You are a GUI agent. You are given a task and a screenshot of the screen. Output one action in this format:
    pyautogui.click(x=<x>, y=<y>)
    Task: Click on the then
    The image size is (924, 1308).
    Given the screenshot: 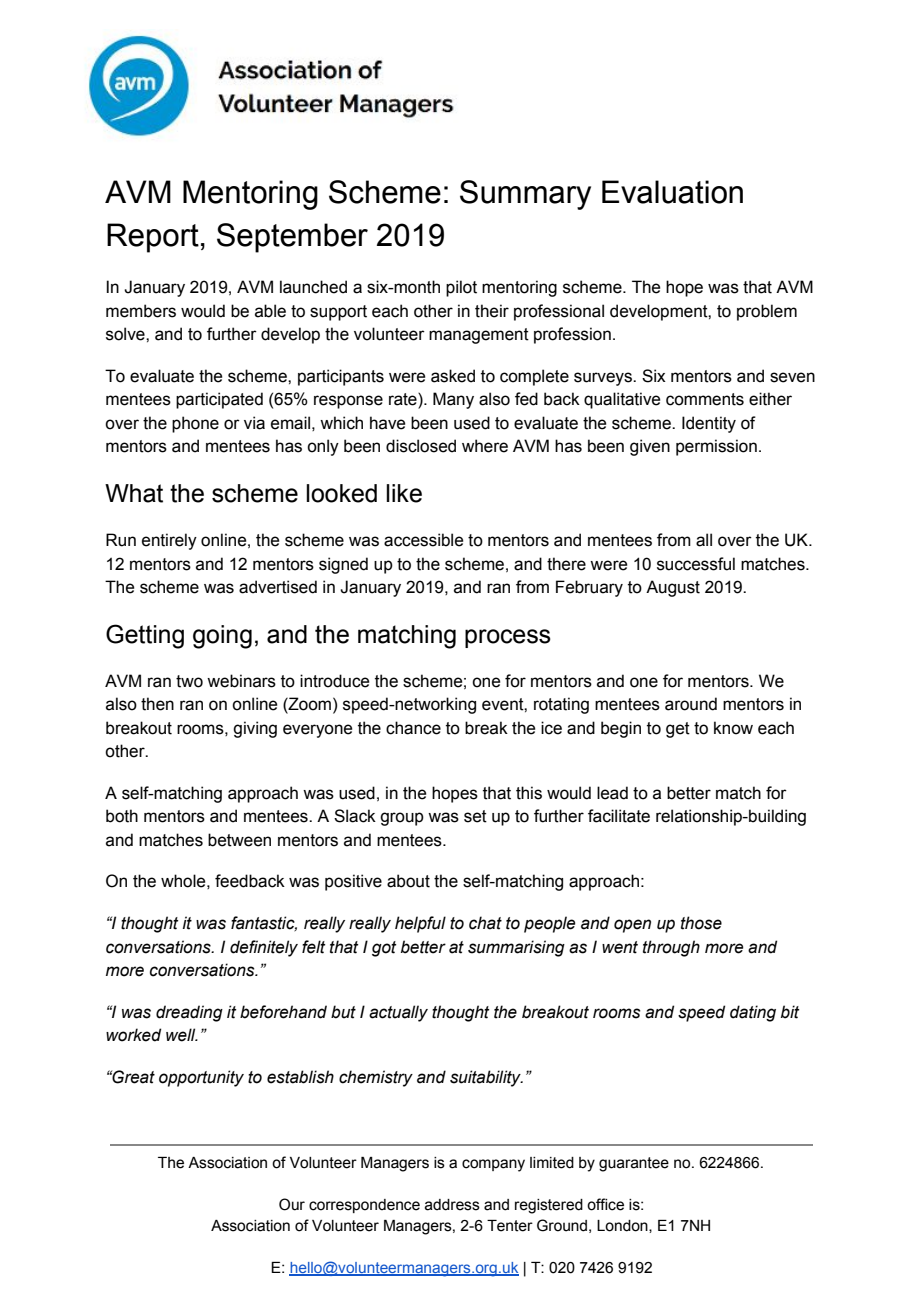 What is the action you would take?
    pyautogui.click(x=157, y=704)
